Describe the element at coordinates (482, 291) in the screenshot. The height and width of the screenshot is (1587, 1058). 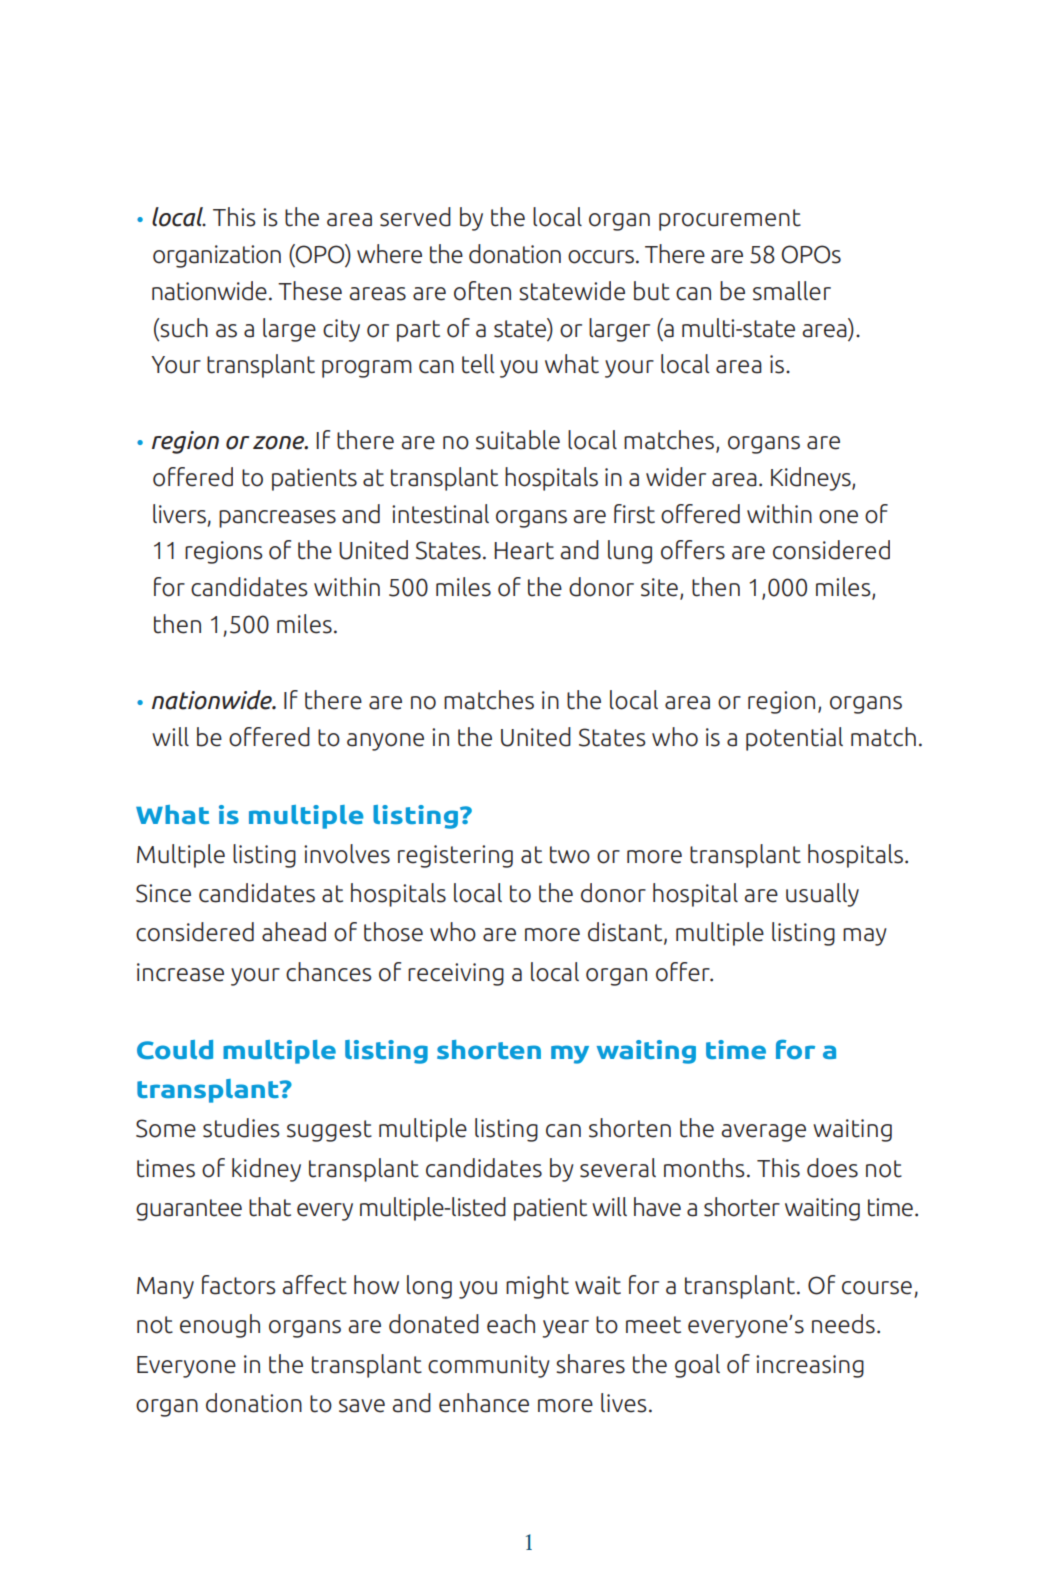
I see `often` at that location.
